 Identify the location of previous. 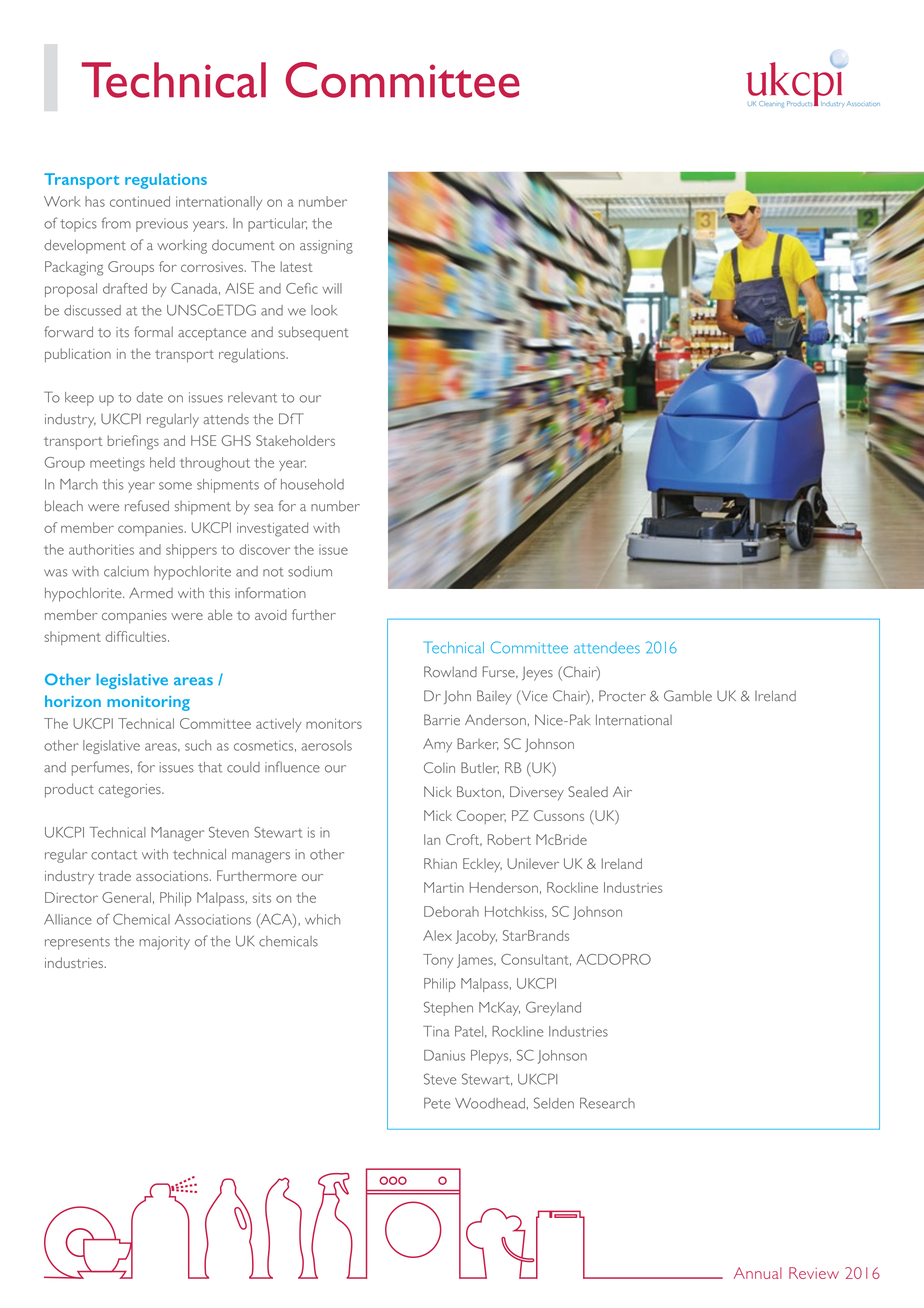
(162, 225).
